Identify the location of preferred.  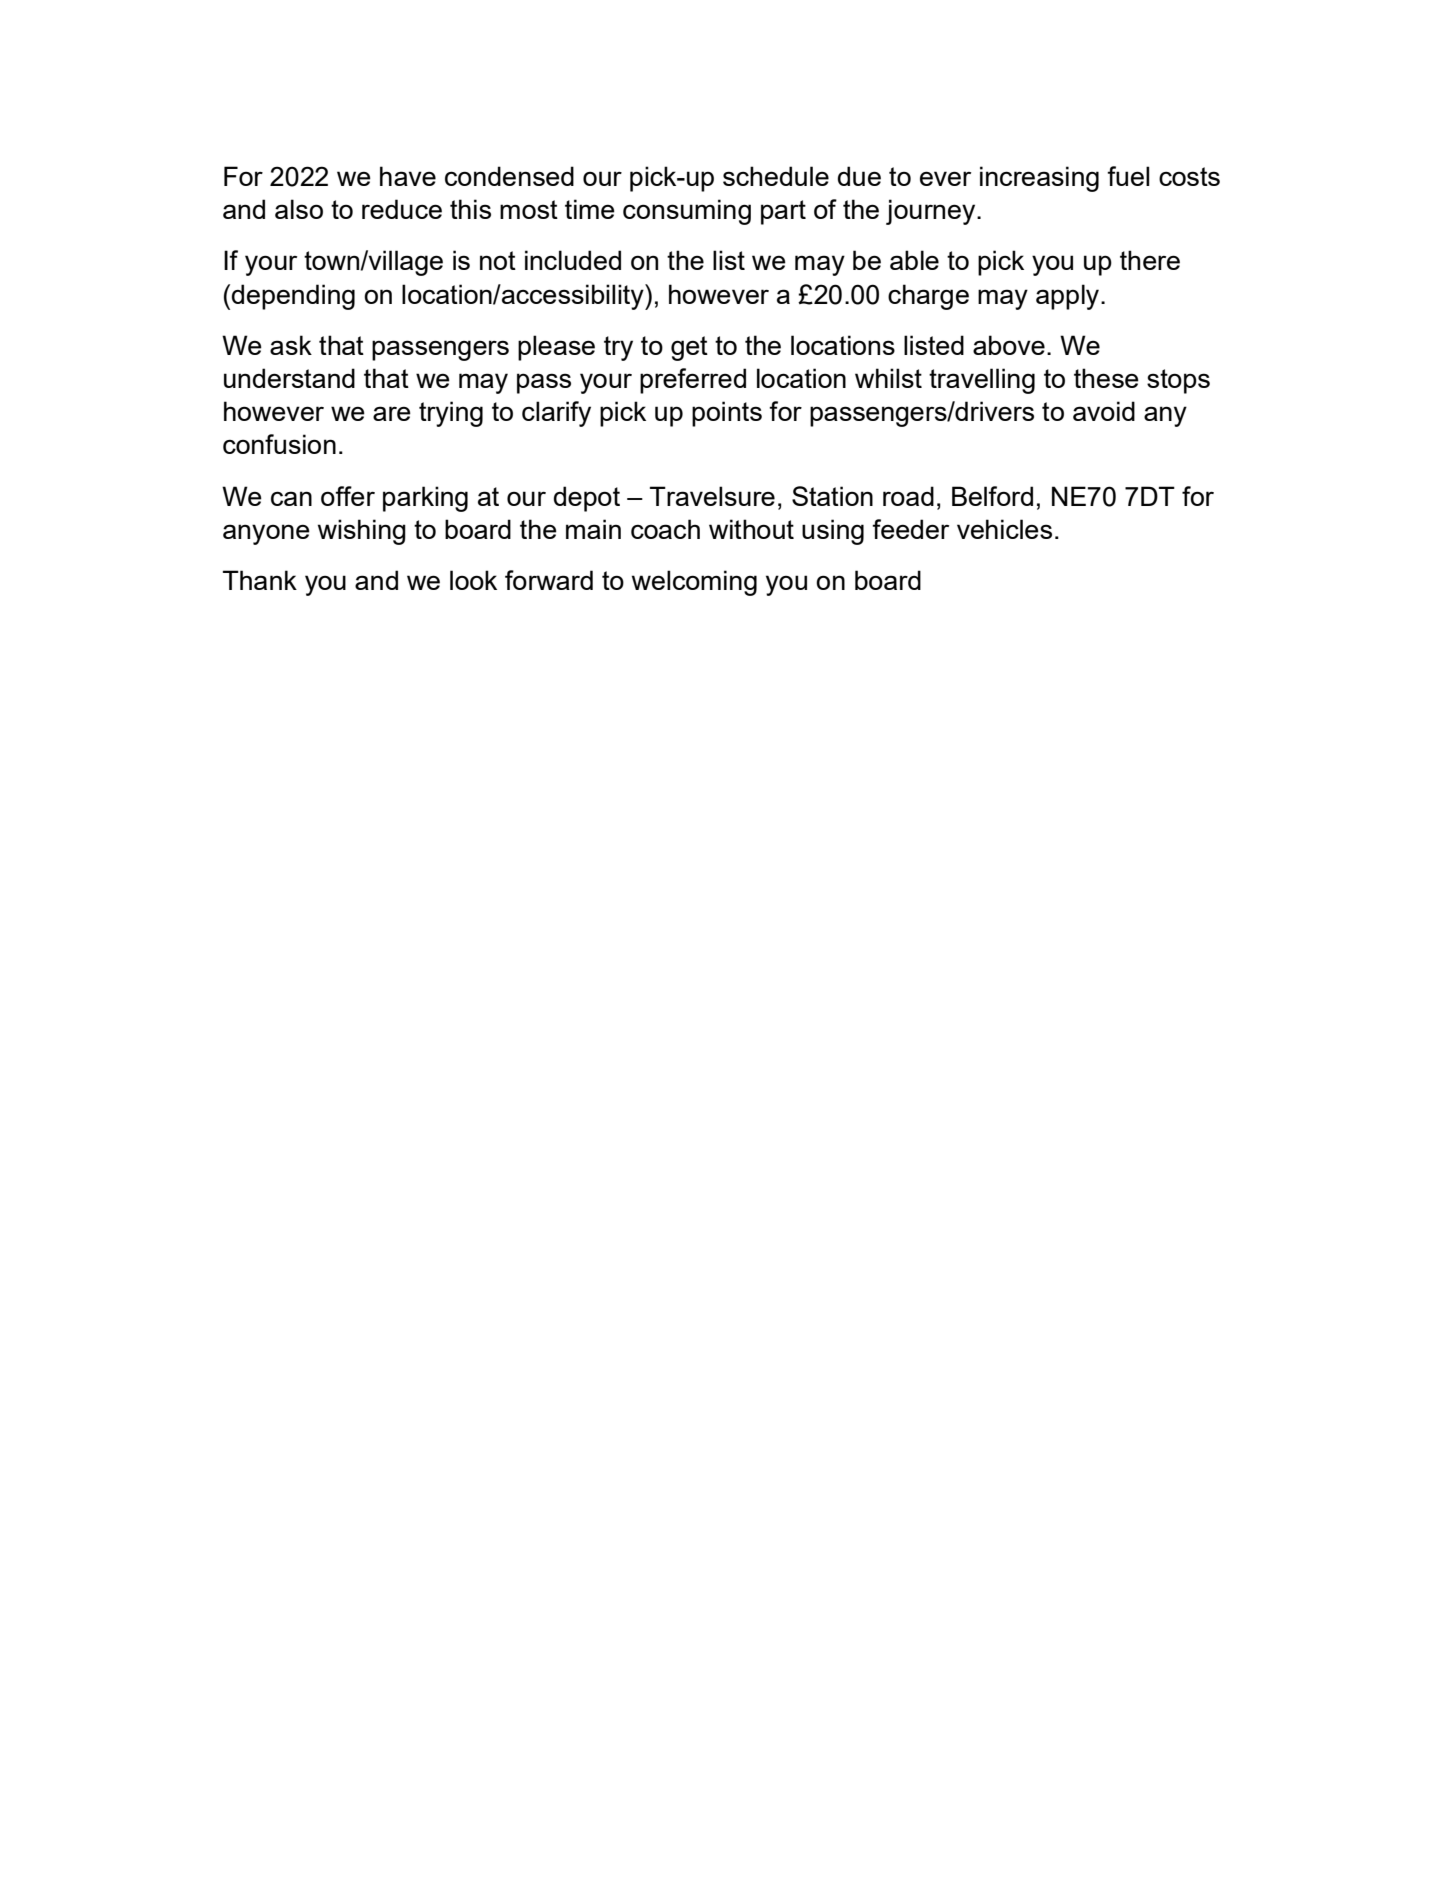
(693, 381).
